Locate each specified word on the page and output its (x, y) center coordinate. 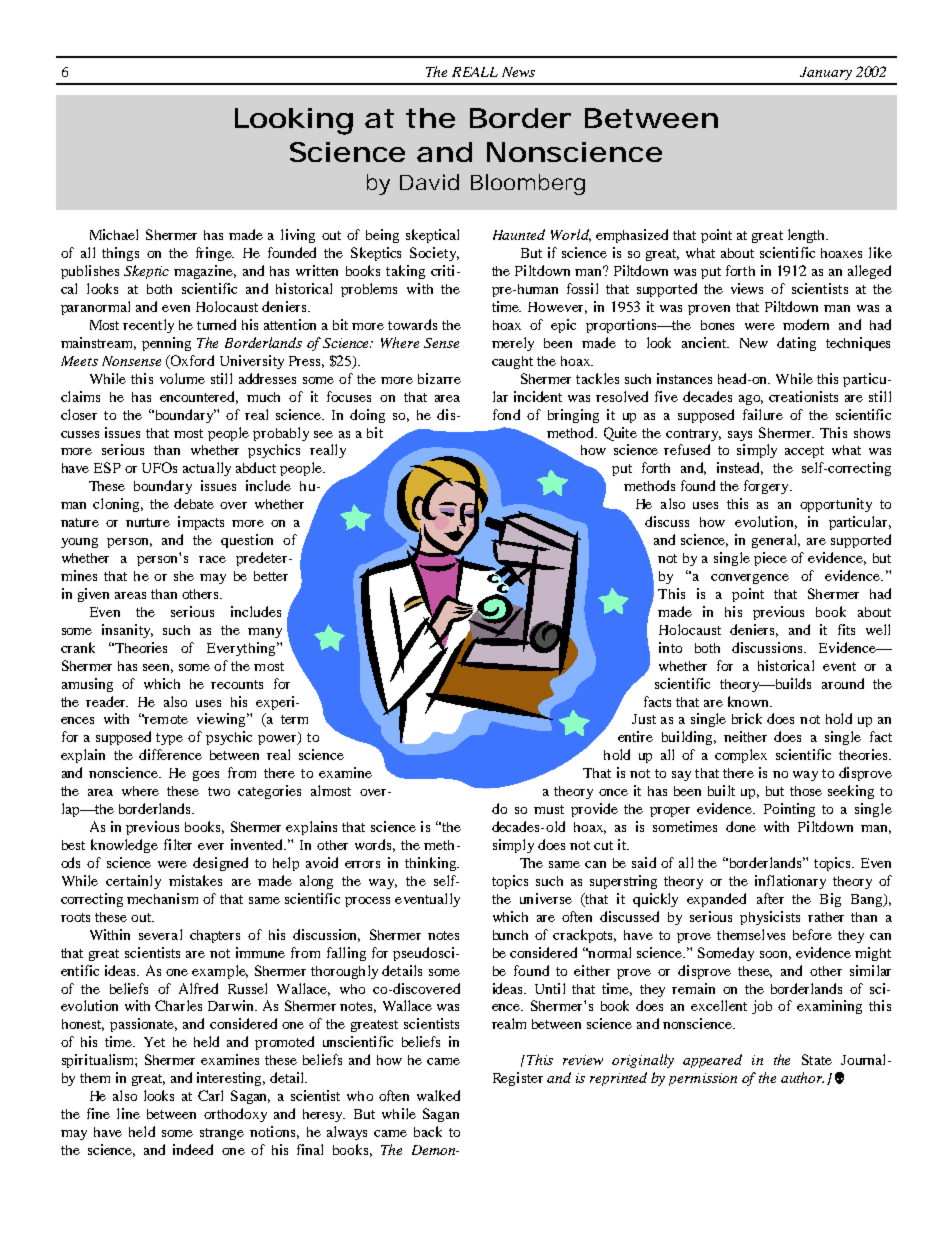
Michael (114, 234)
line (128, 1113)
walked (438, 1095)
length (807, 236)
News (518, 72)
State (817, 1059)
